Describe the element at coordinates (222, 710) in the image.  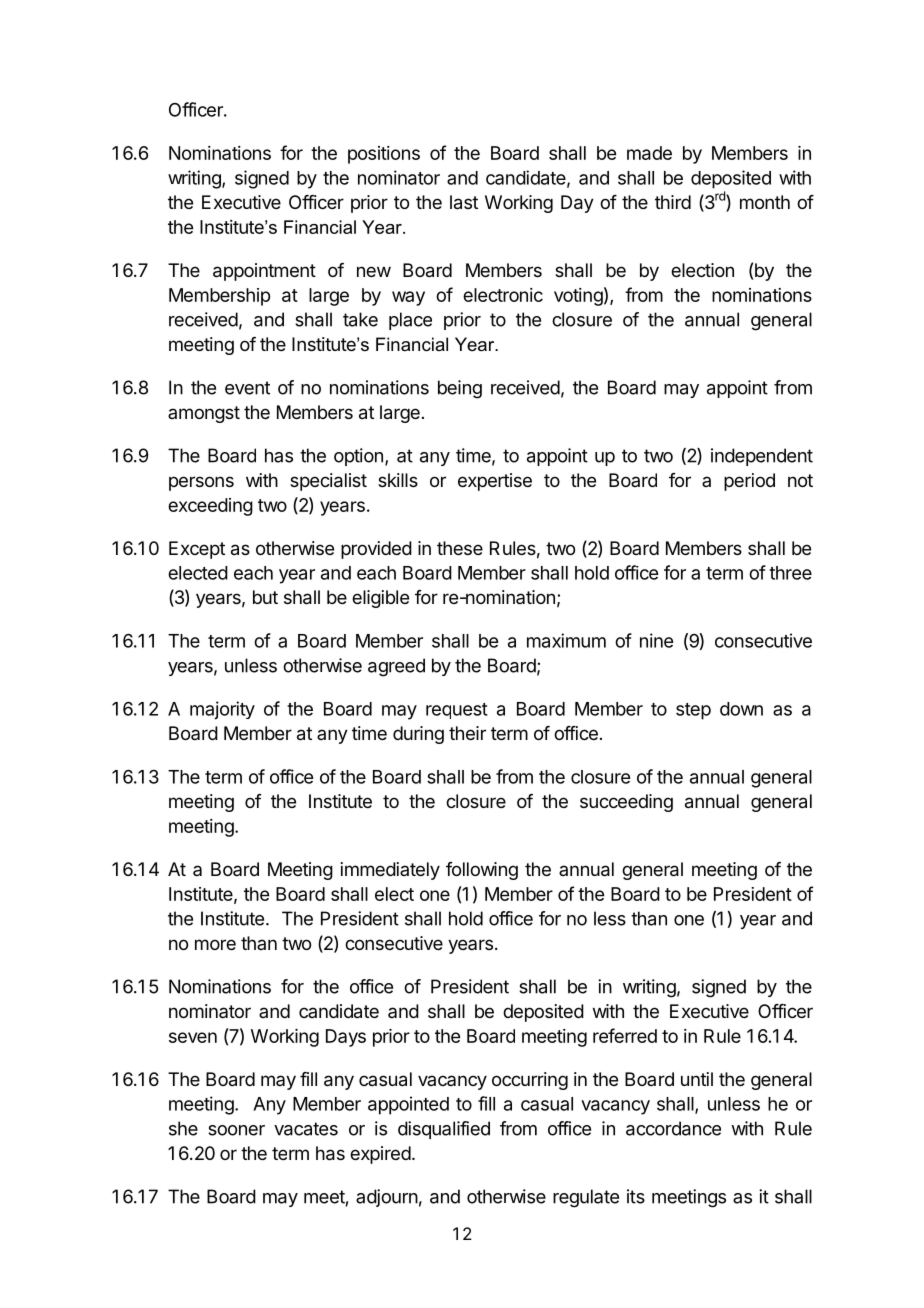
I see `majority` at that location.
